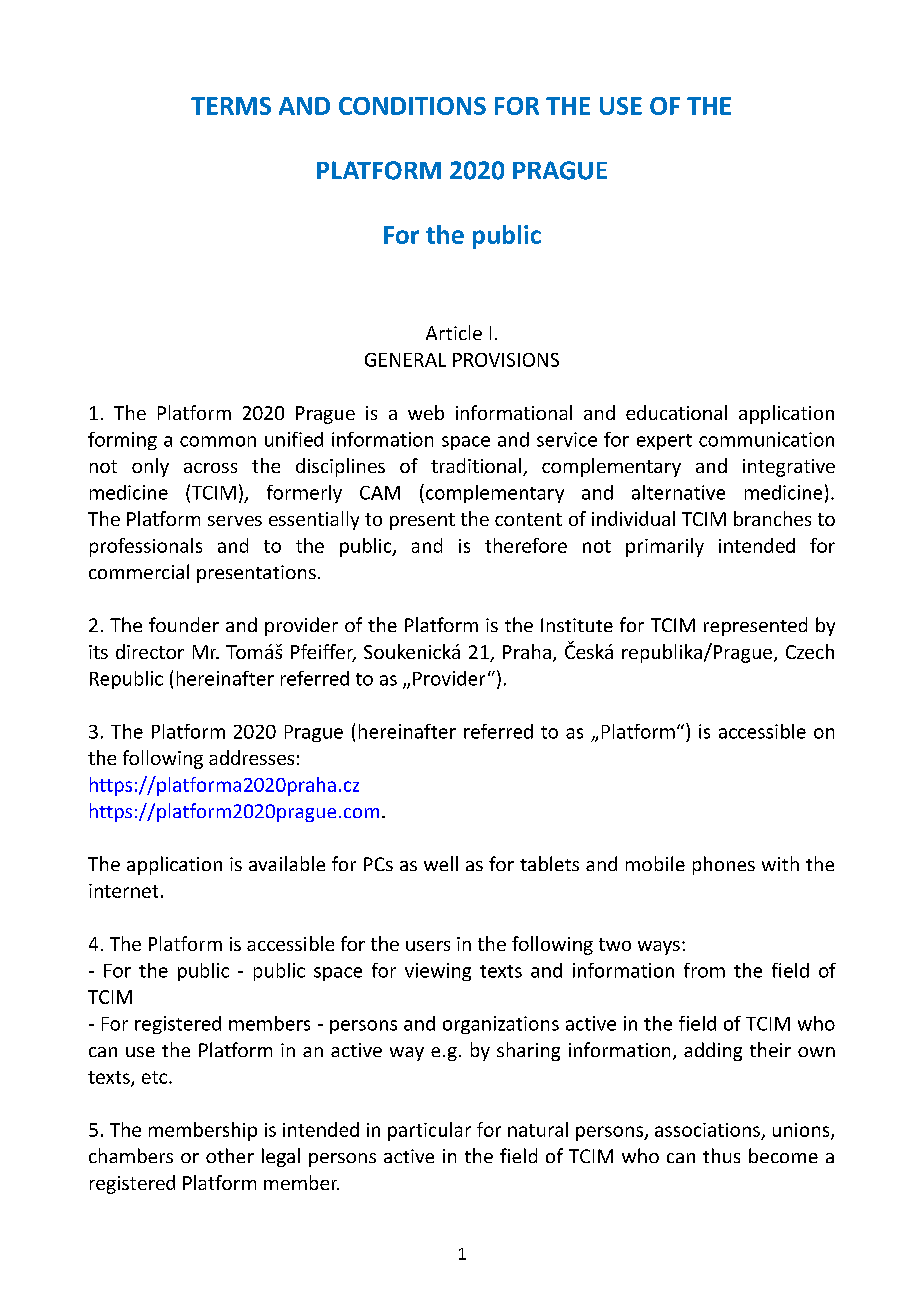 The height and width of the screenshot is (1308, 924). Describe the element at coordinates (412, 106) in the screenshot. I see `CONDITIONS` at that location.
